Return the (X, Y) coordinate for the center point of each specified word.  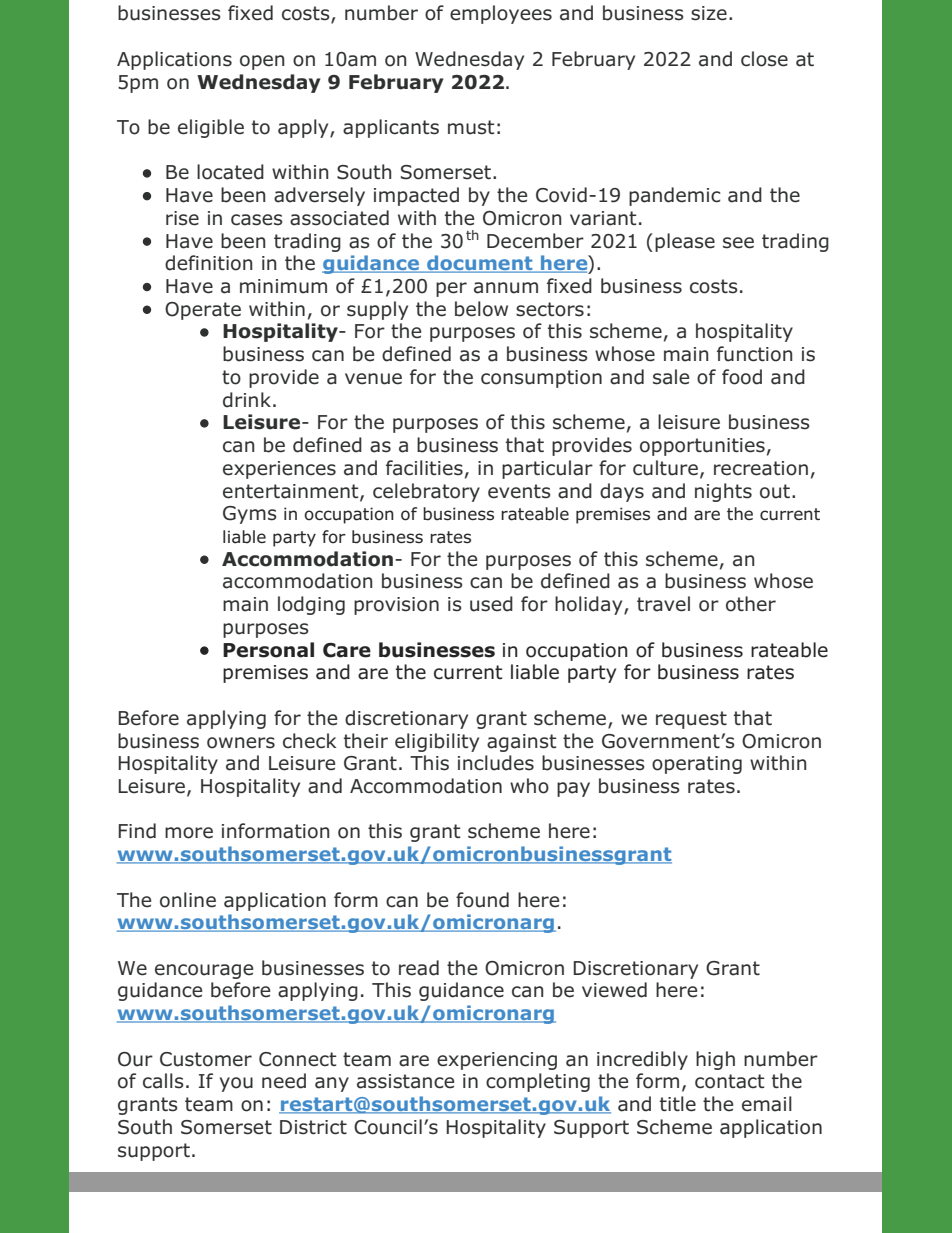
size (709, 13)
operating (697, 765)
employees (501, 14)
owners (241, 743)
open (262, 62)
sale (671, 377)
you (236, 1084)
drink (247, 400)
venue (373, 379)
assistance (405, 1081)
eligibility (437, 742)
